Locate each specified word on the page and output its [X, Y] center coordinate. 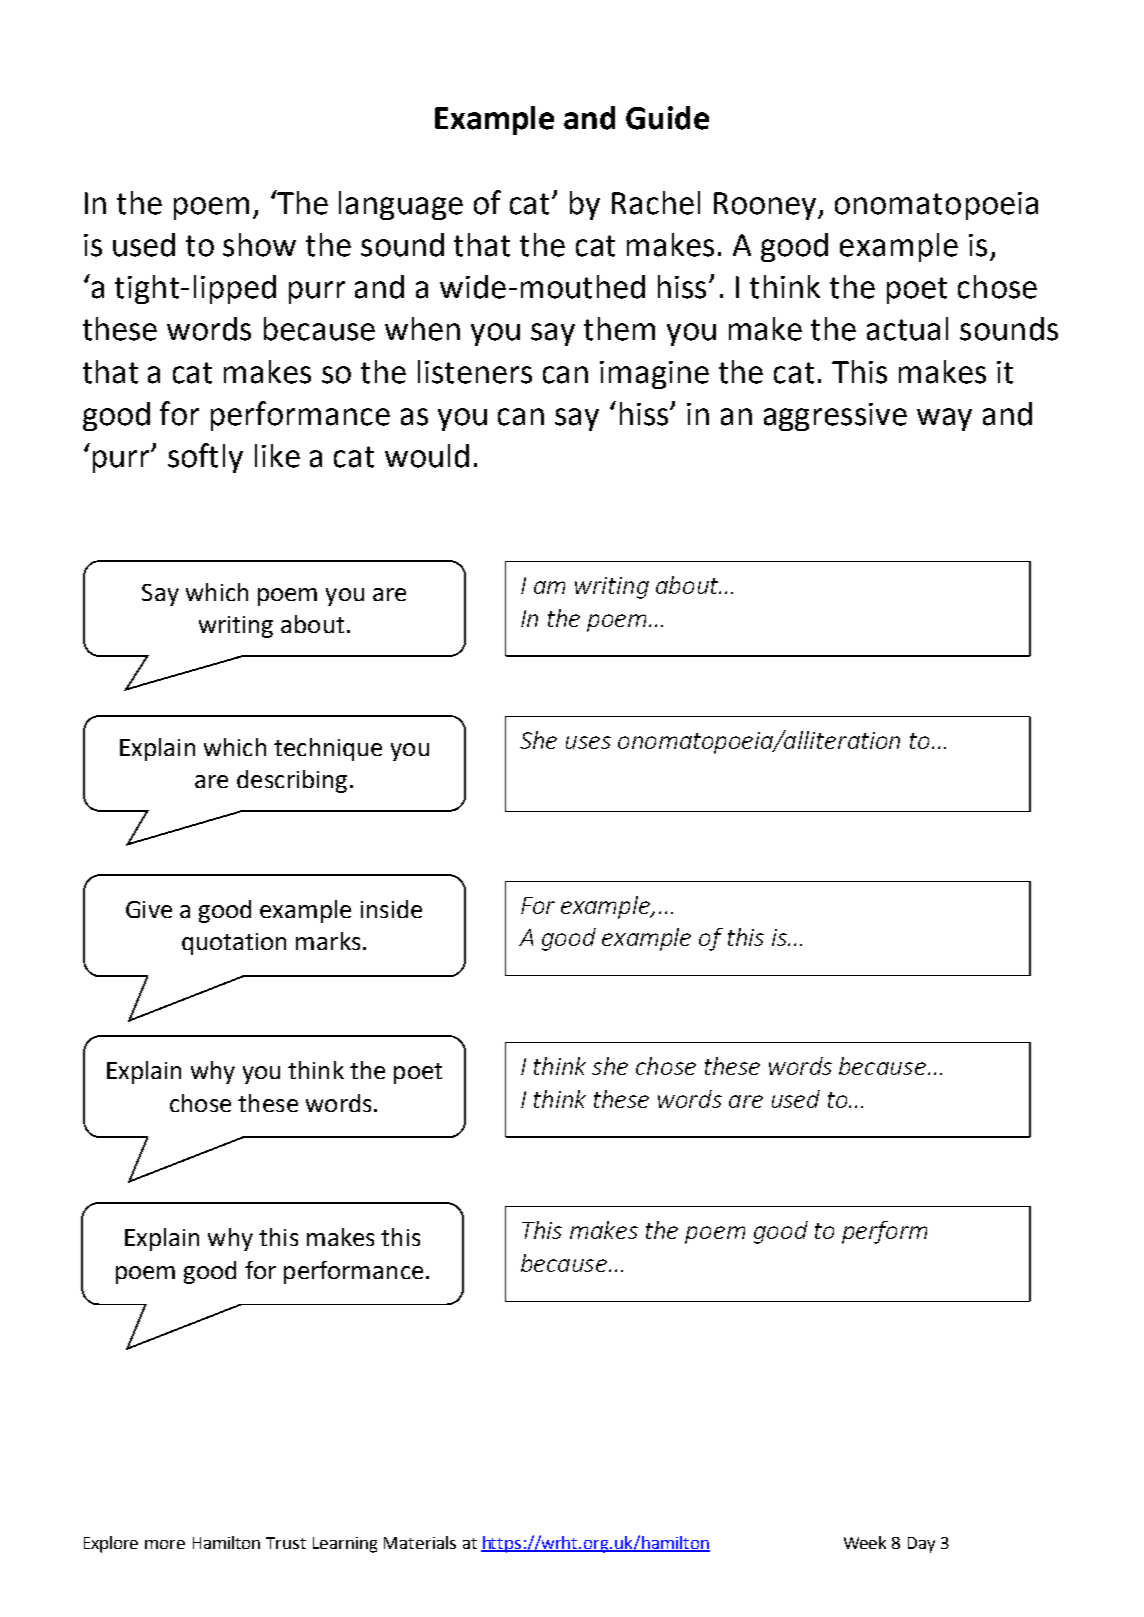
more [165, 1544]
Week [865, 1542]
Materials [420, 1542]
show [259, 245]
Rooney [766, 206]
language [401, 205]
